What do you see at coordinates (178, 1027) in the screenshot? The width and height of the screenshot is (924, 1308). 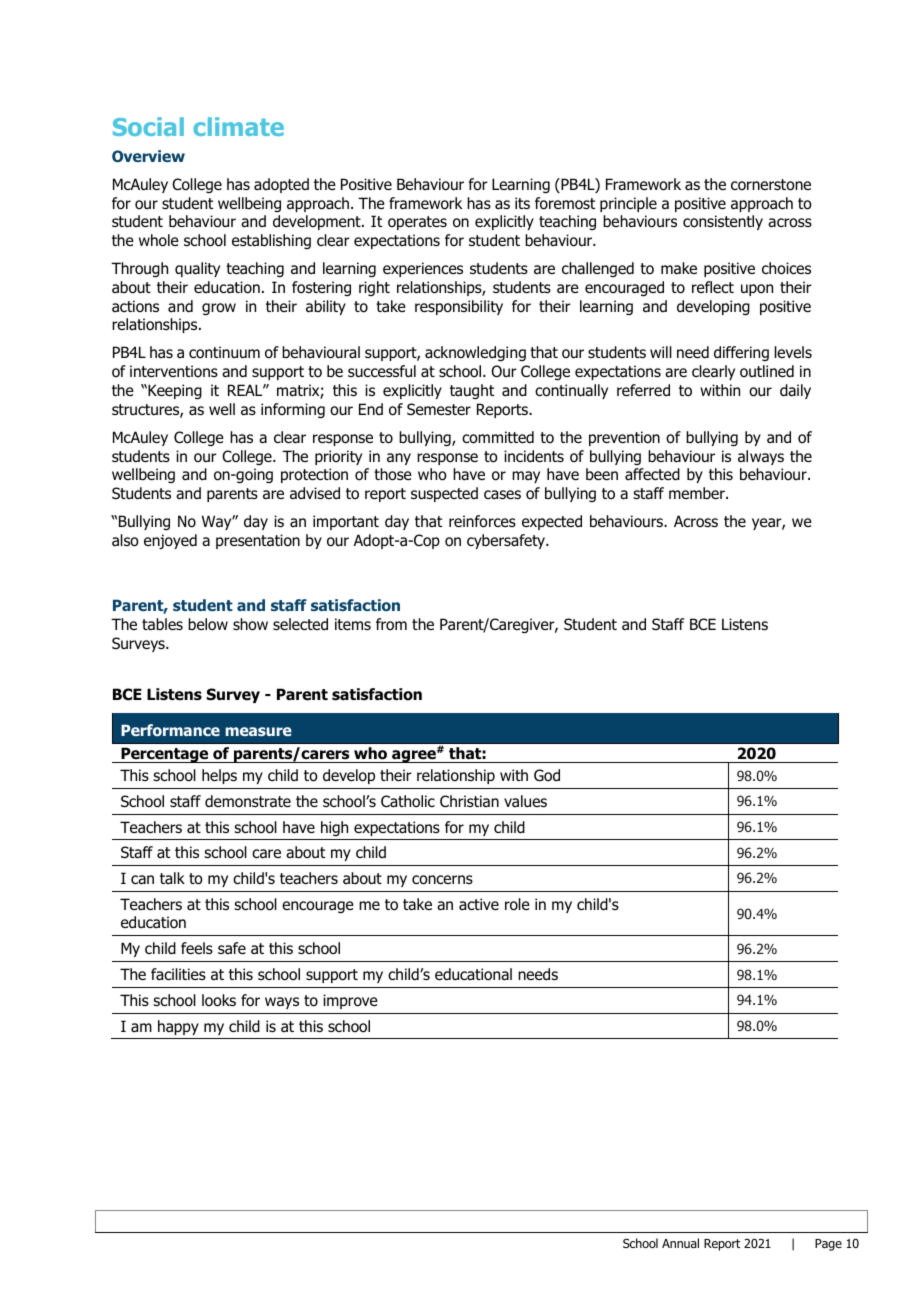 I see `happy` at bounding box center [178, 1027].
